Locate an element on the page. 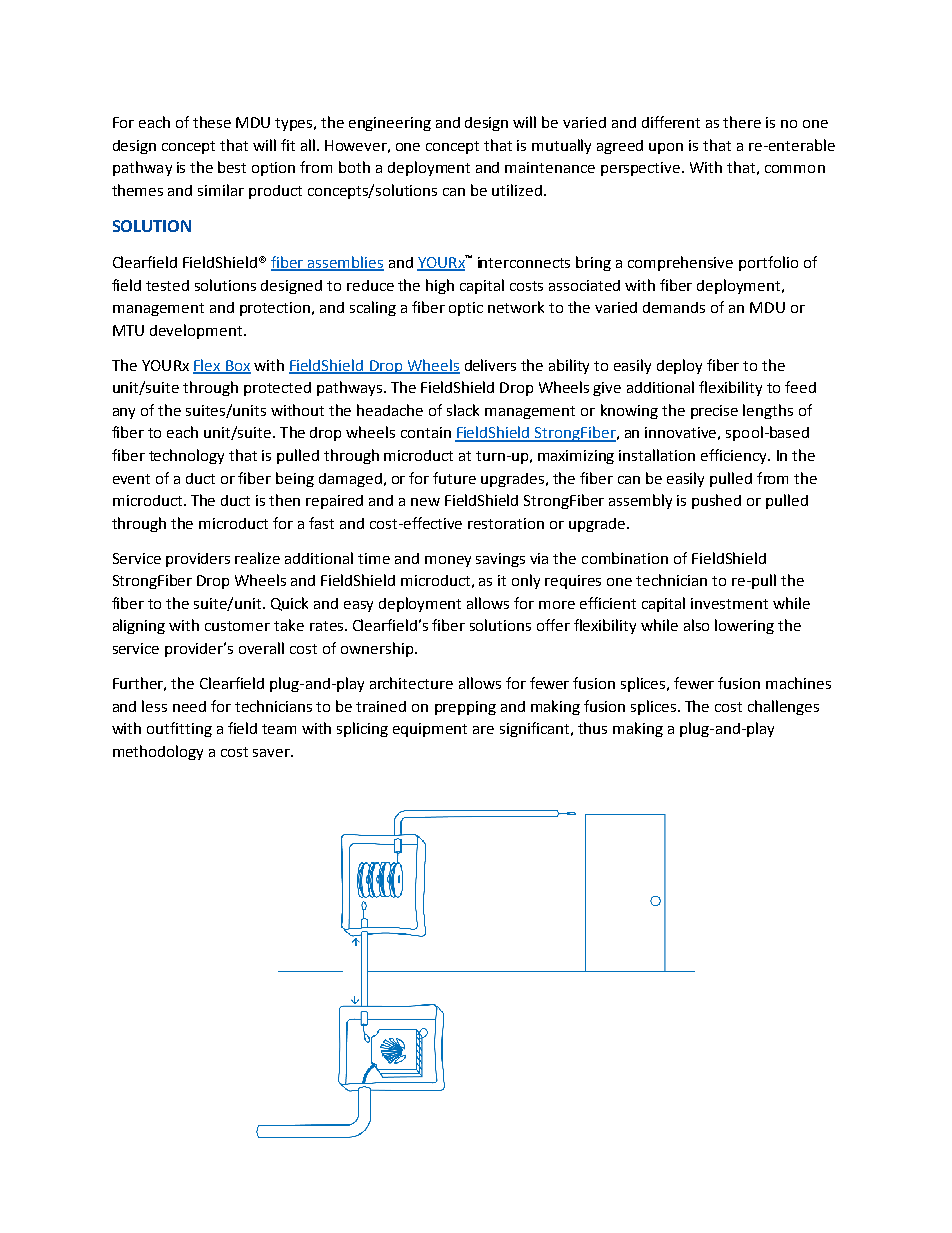 This page has height=1233, width=952. new is located at coordinates (425, 502).
